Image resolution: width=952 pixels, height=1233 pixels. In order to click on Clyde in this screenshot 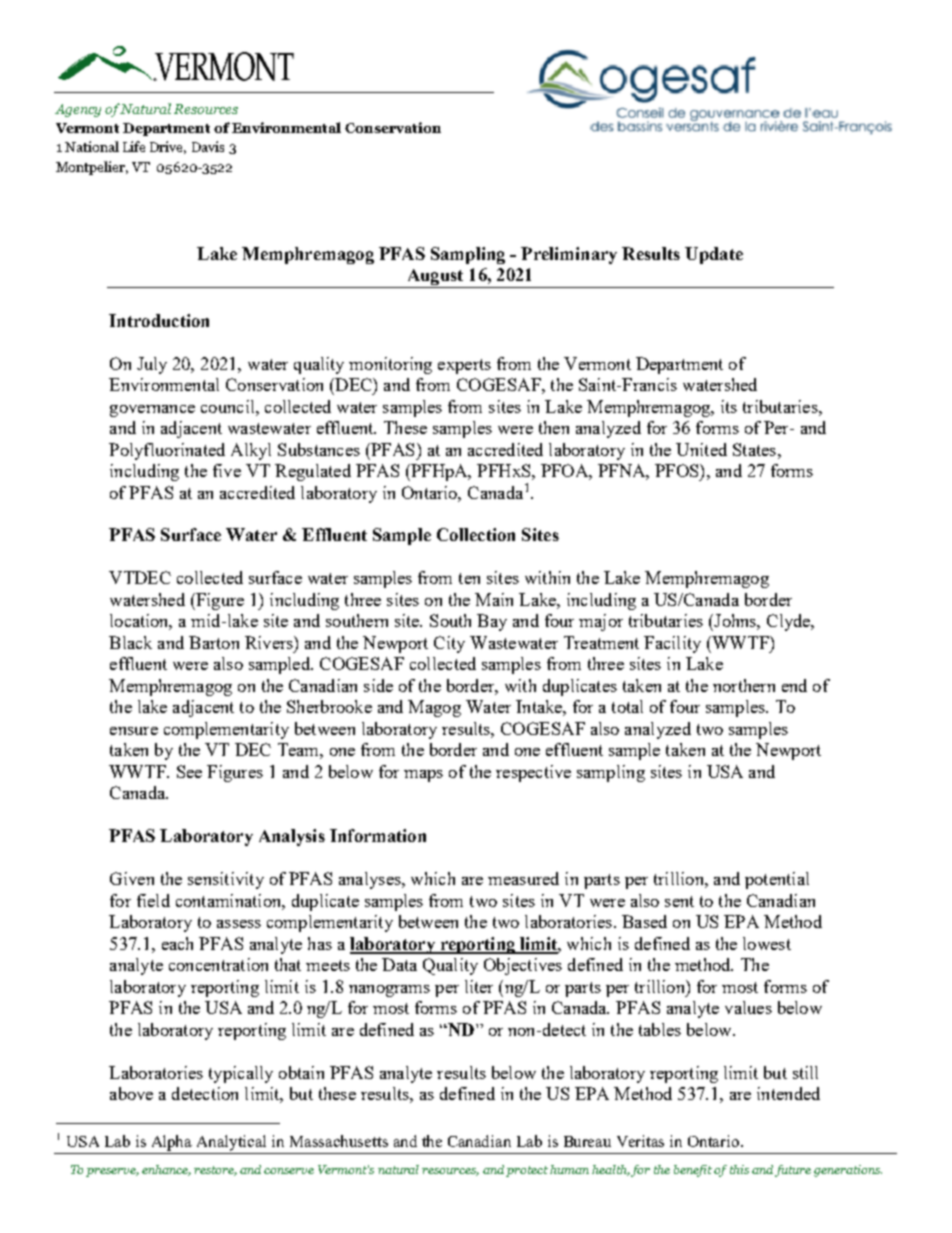, I will do `click(790, 622)`.
